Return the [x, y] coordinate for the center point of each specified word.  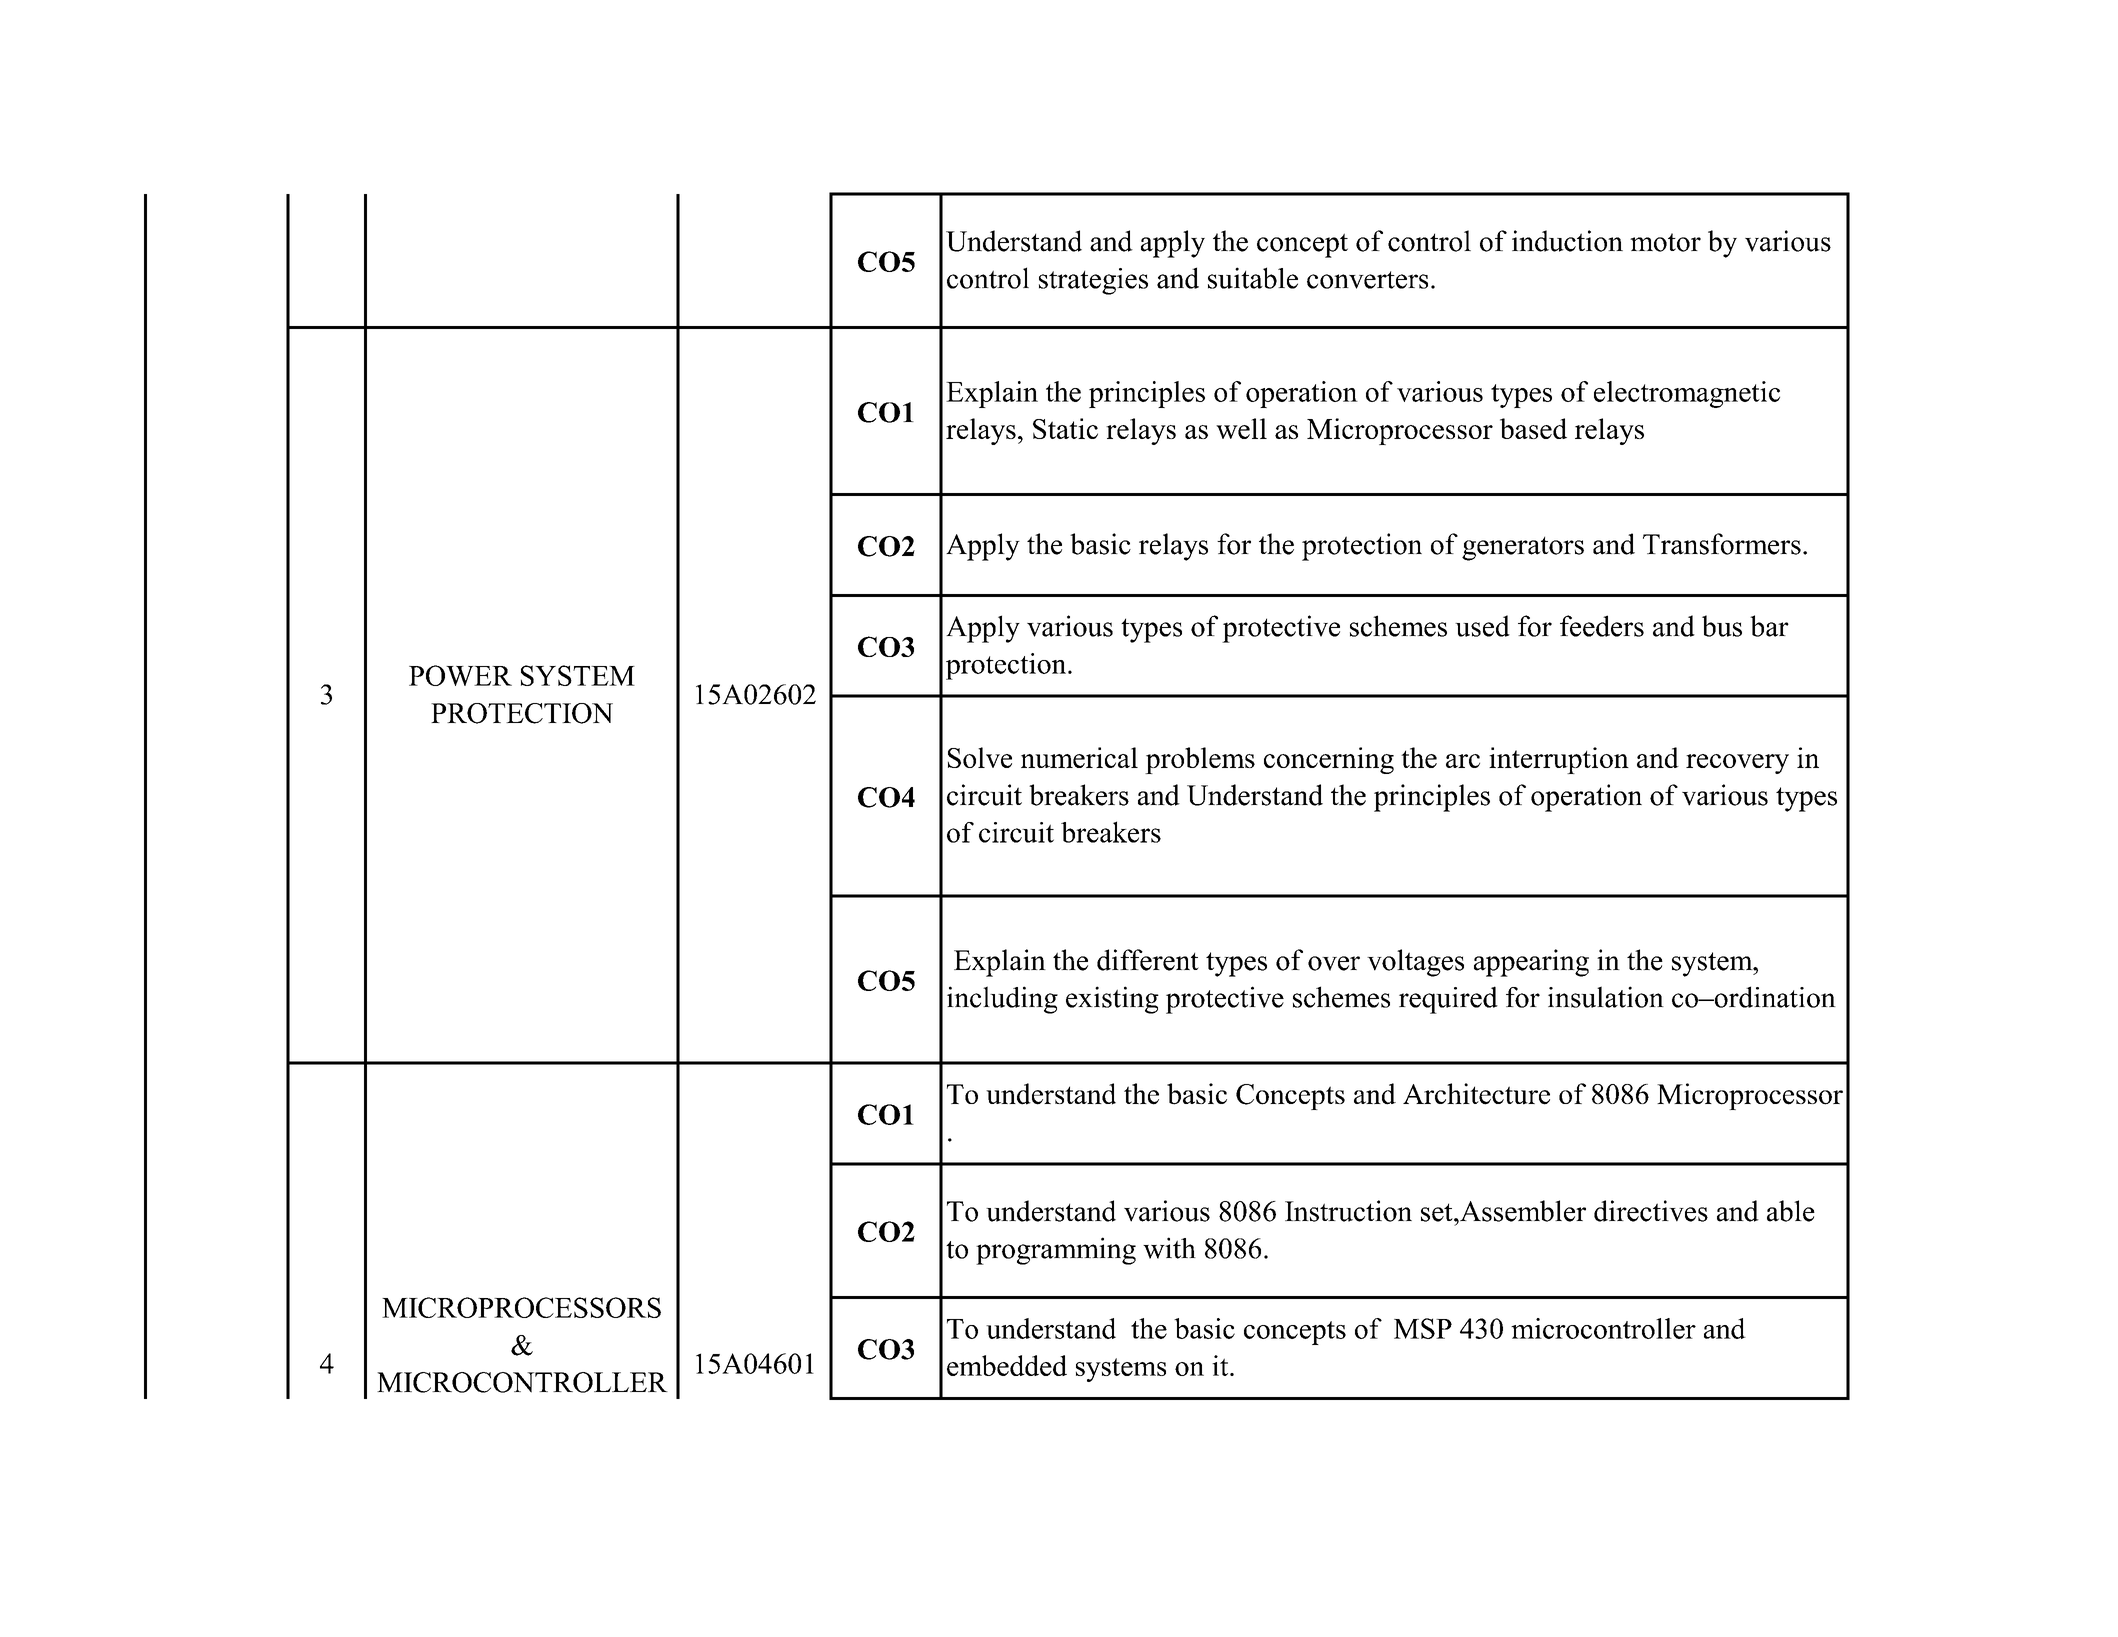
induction [1567, 241]
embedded [1007, 1365]
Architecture [1476, 1094]
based [1533, 428]
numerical [1079, 757]
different [1148, 960]
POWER [460, 675]
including [1002, 1000]
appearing [1531, 963]
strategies [1093, 281]
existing [1112, 1000]
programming [1056, 1251]
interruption [1559, 760]
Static [1065, 428]
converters [1367, 280]
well [1241, 428]
